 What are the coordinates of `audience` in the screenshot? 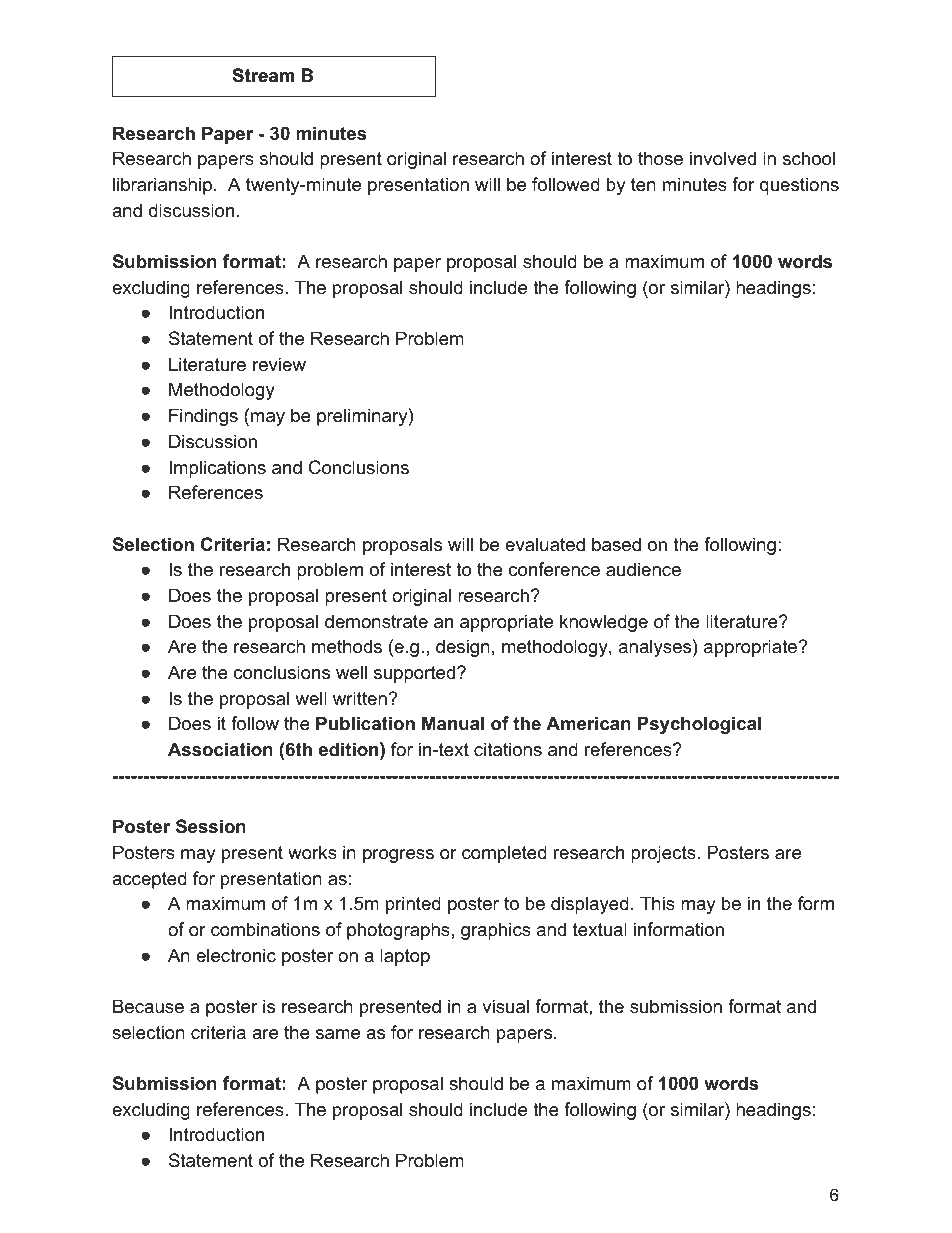 It's located at (643, 569).
